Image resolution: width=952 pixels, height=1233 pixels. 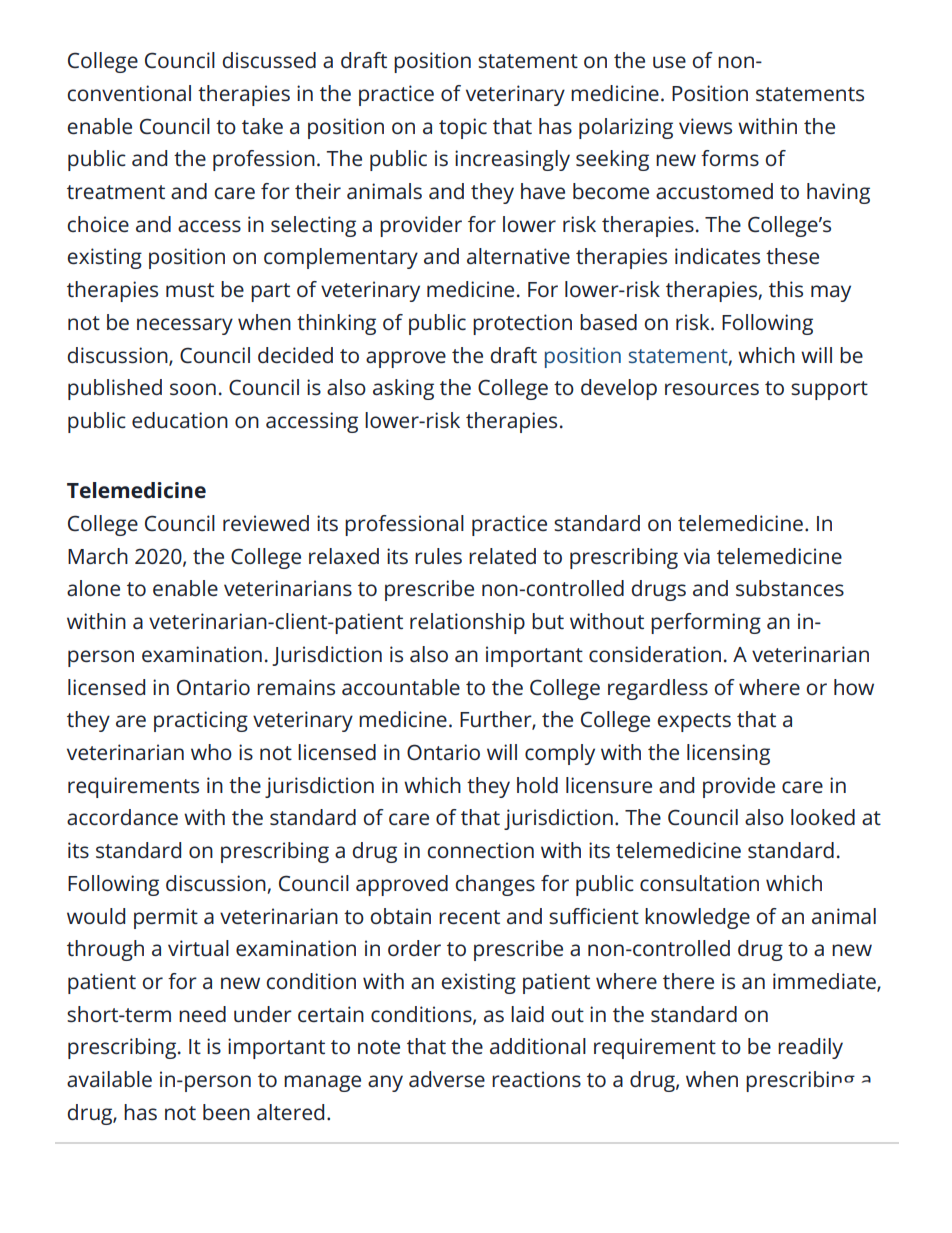 I want to click on take, so click(x=262, y=126).
